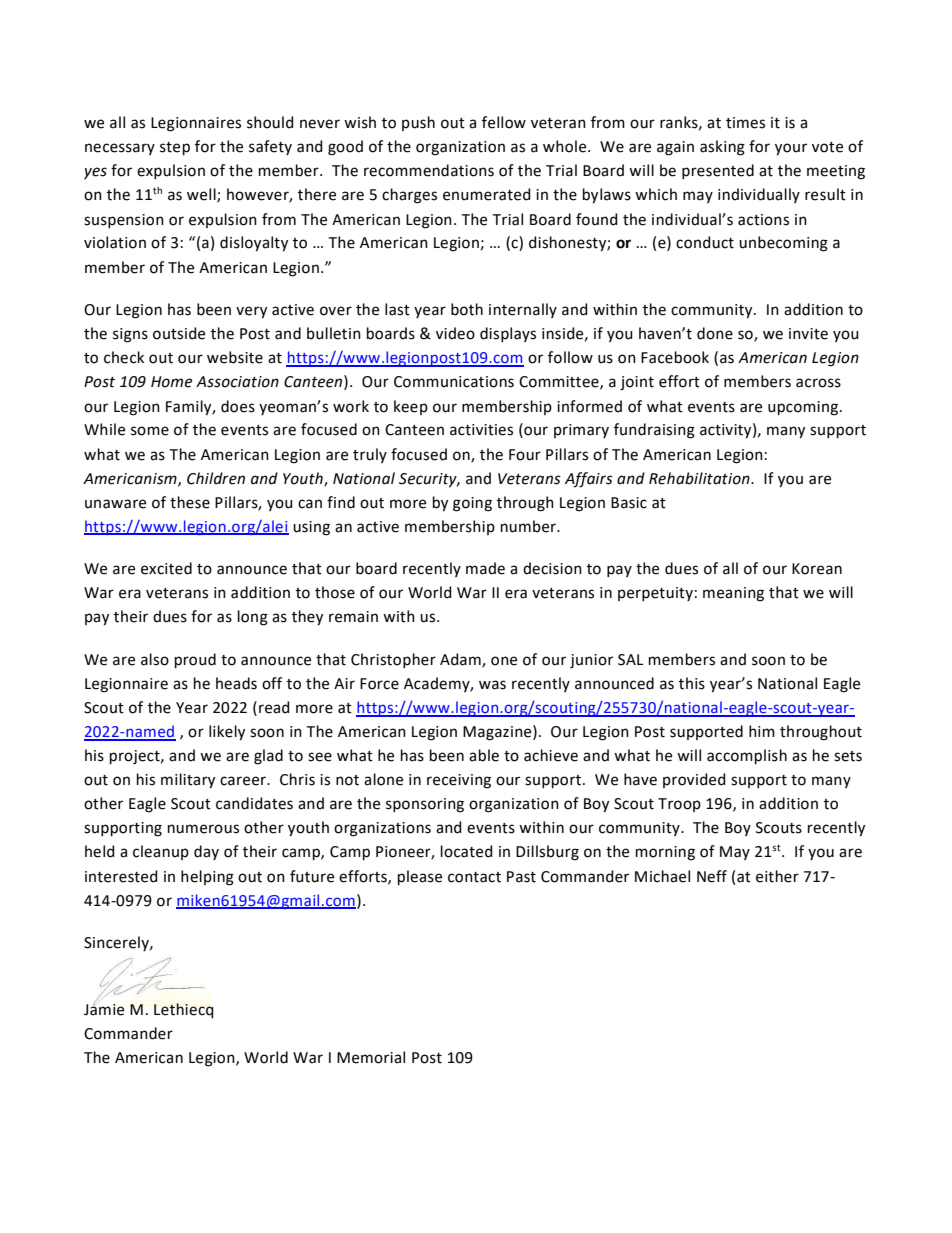 Image resolution: width=952 pixels, height=1233 pixels. Describe the element at coordinates (175, 148) in the document. I see `step` at that location.
